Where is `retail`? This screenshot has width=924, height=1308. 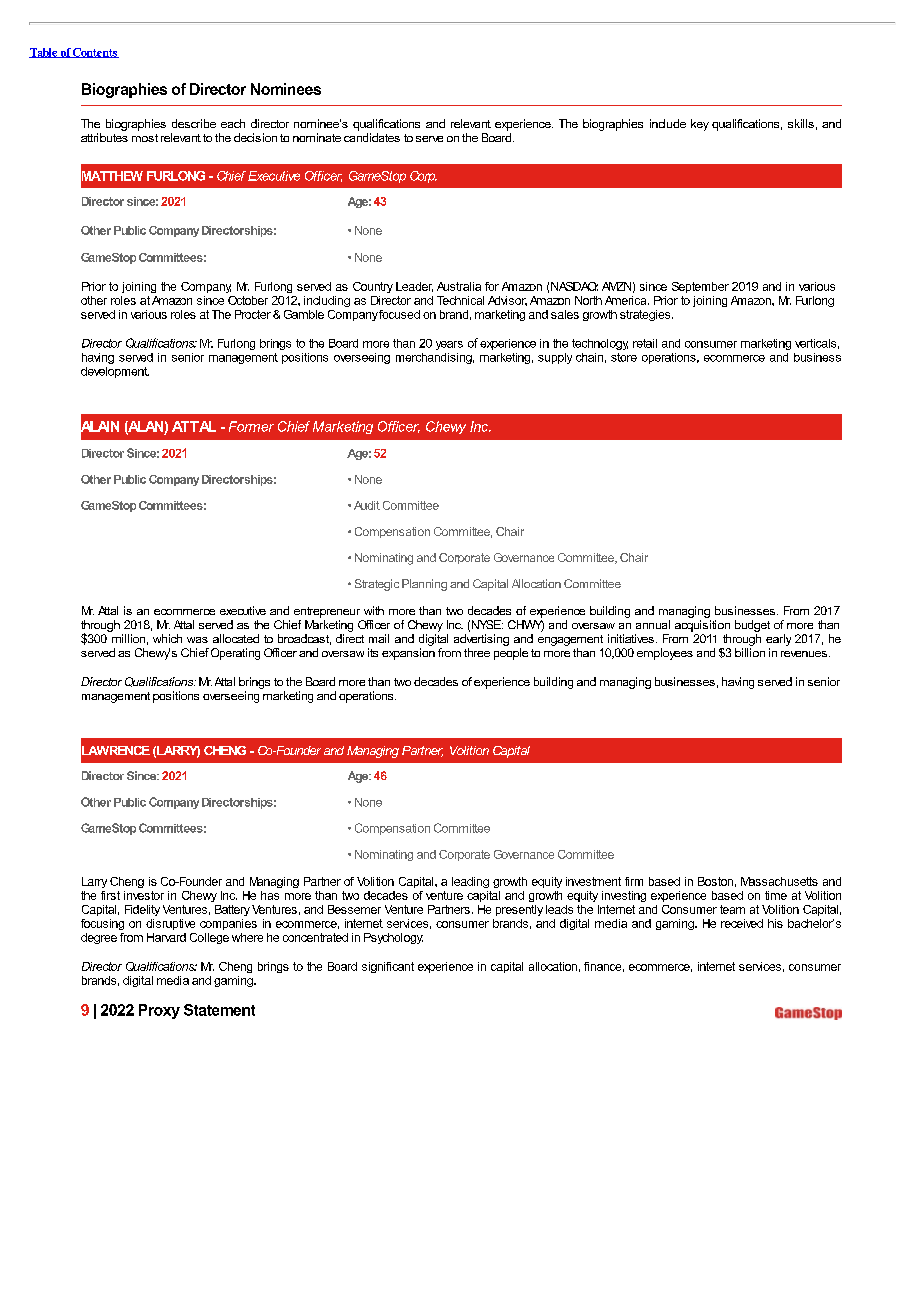
retail is located at coordinates (645, 343).
